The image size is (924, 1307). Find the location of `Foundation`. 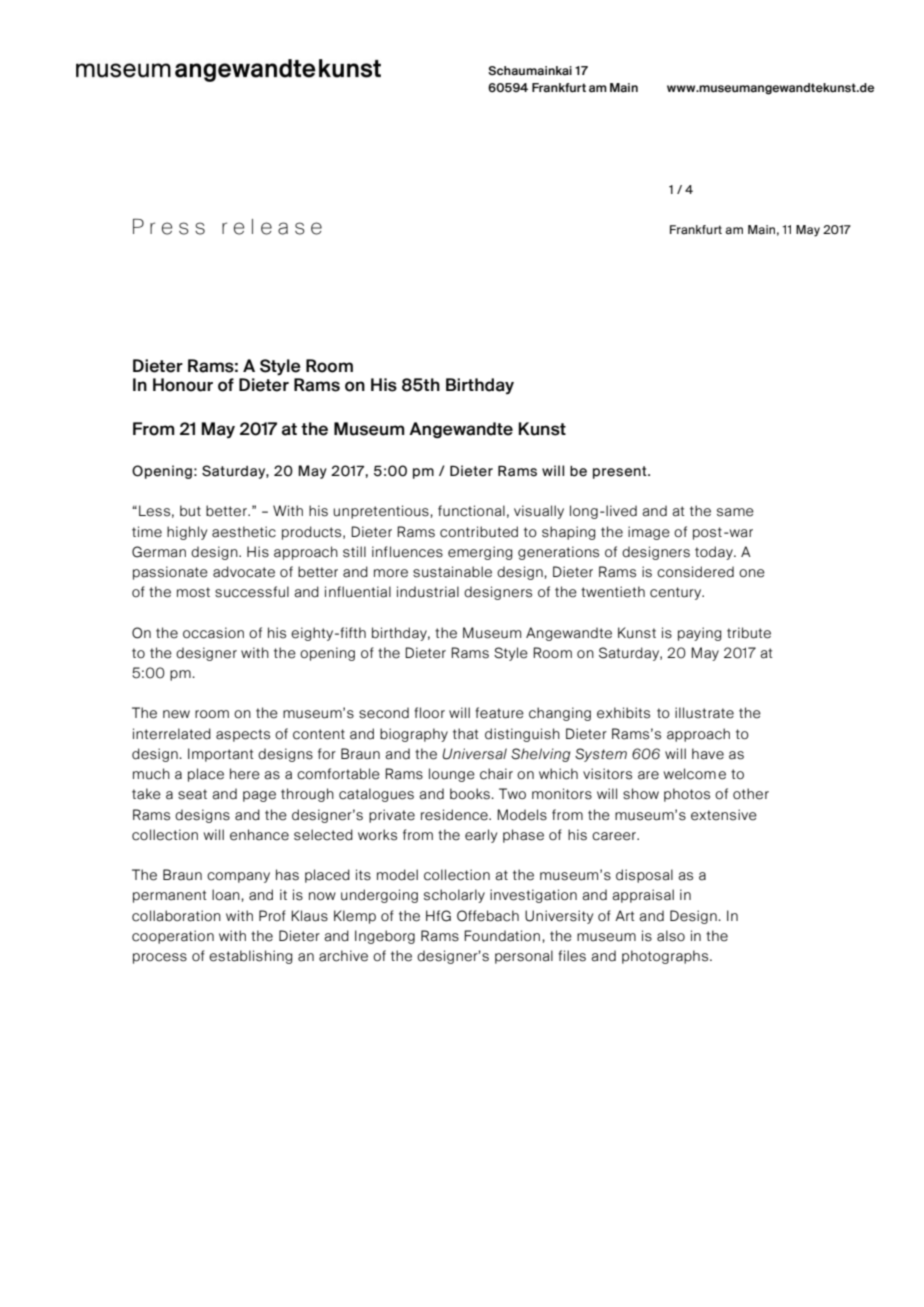

Foundation is located at coordinates (502, 936).
